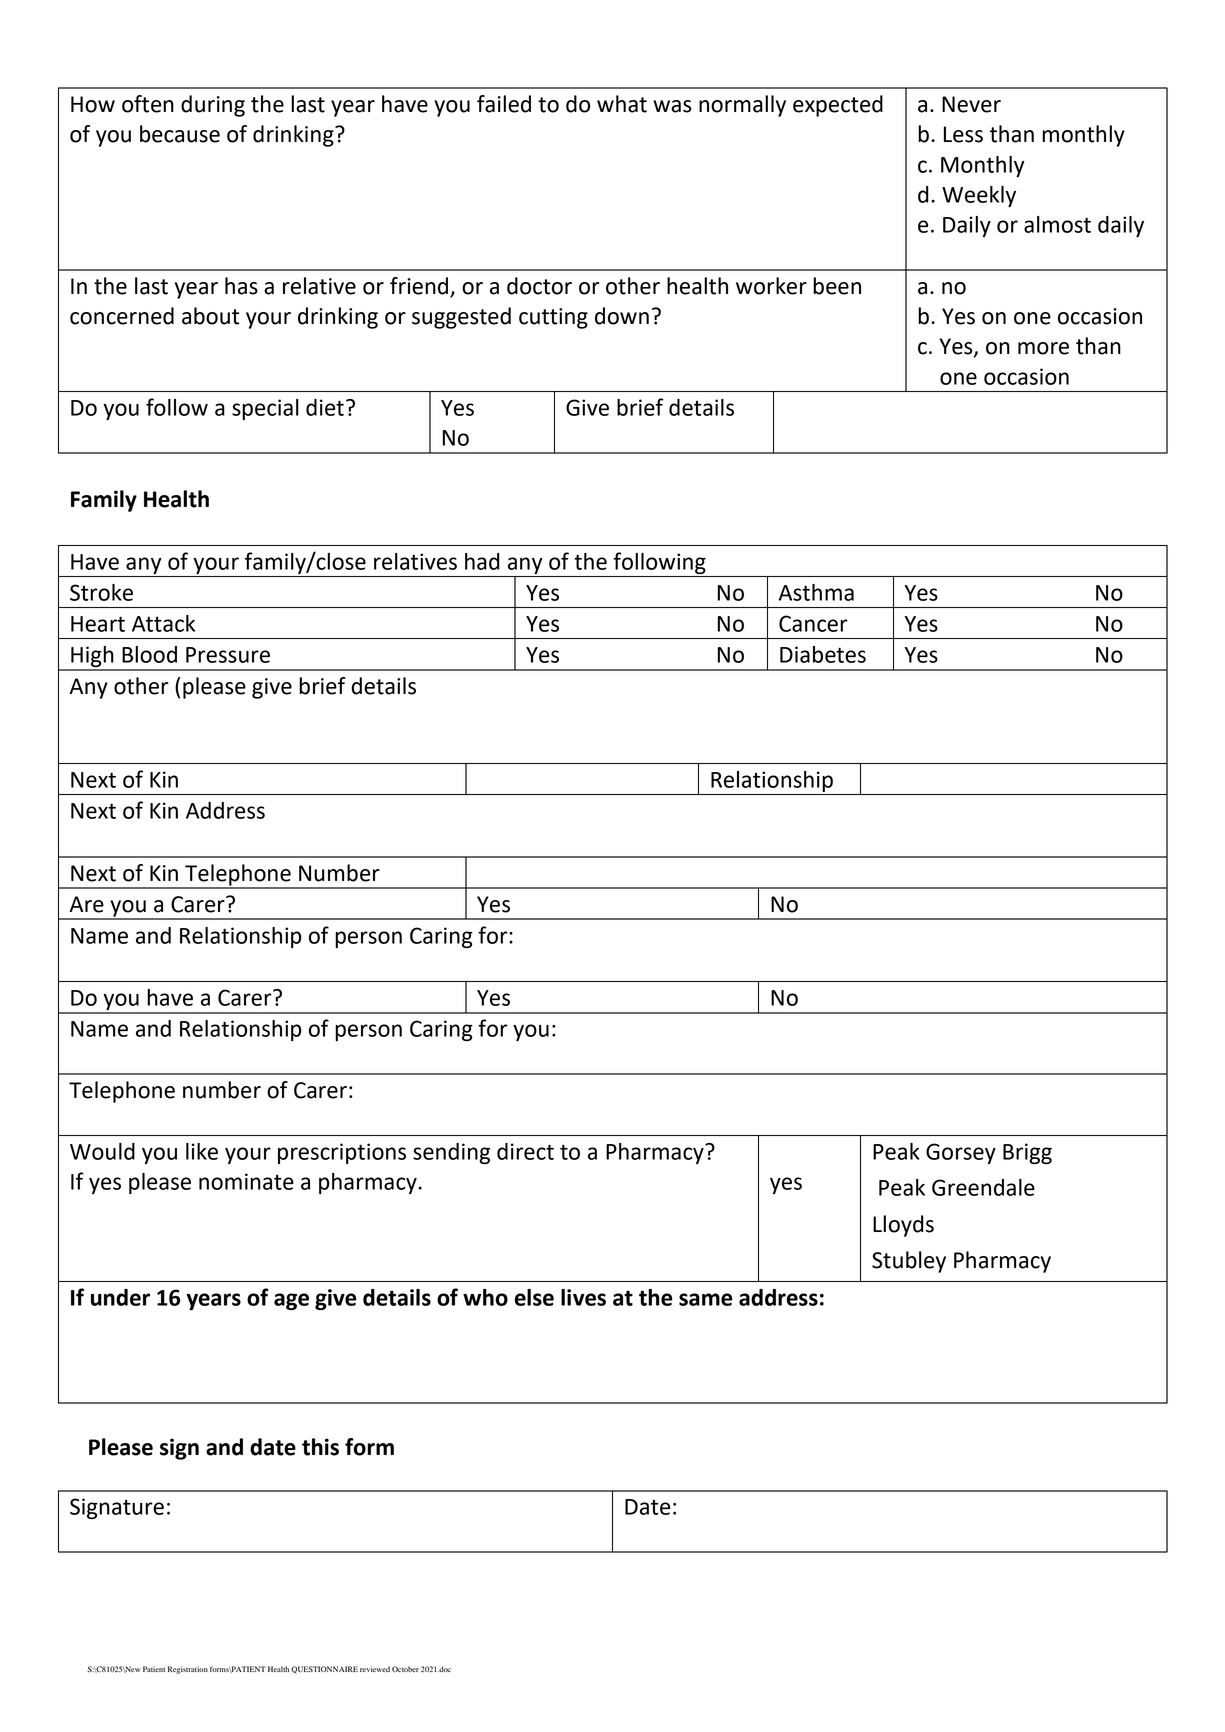 The height and width of the screenshot is (1732, 1225). I want to click on had, so click(482, 561).
